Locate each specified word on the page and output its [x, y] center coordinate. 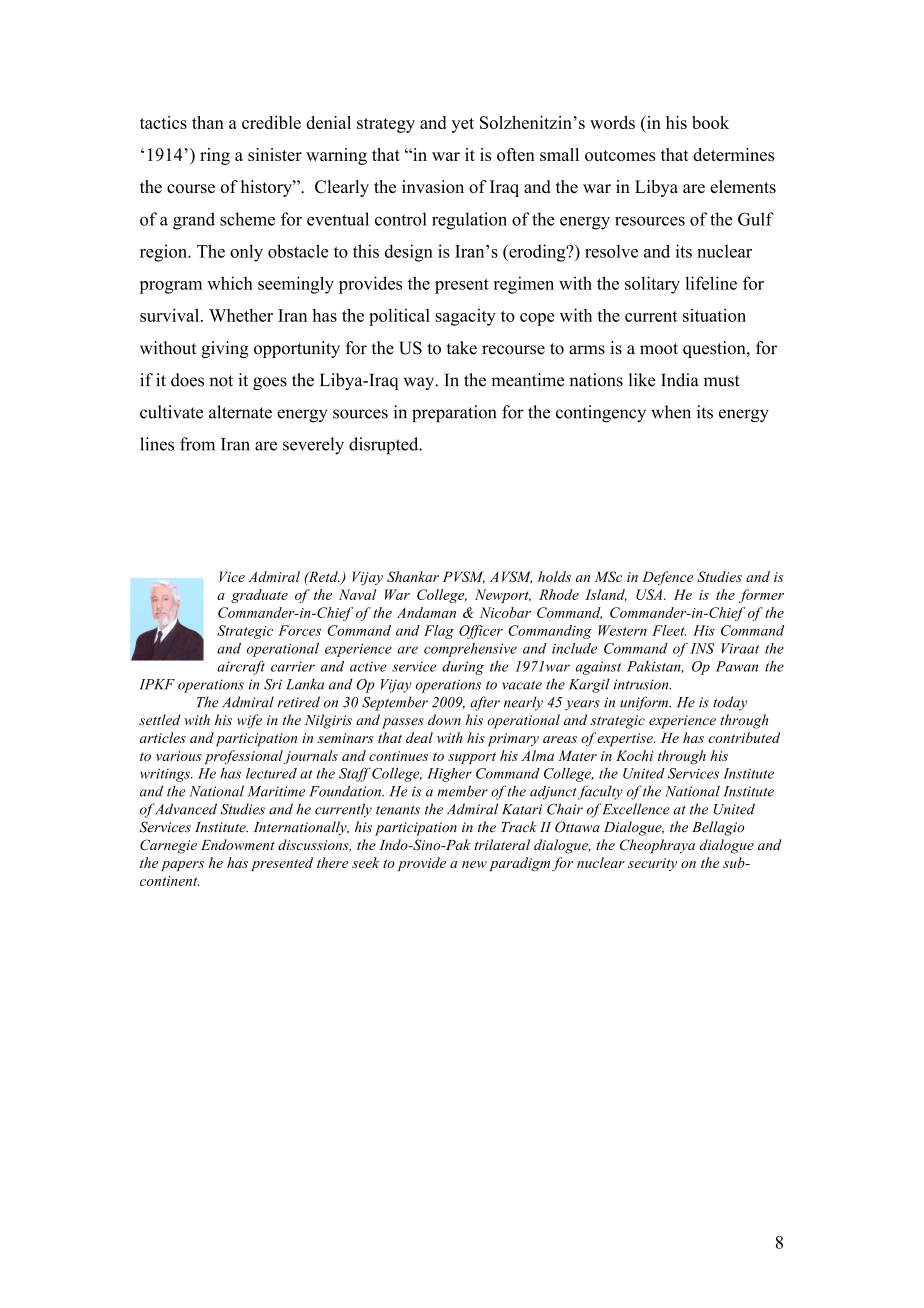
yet [462, 125]
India [680, 380]
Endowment [238, 844]
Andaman [426, 612]
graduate [259, 596]
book [710, 122]
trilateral [502, 844]
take [462, 348]
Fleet [669, 630]
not [221, 381]
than [208, 122]
